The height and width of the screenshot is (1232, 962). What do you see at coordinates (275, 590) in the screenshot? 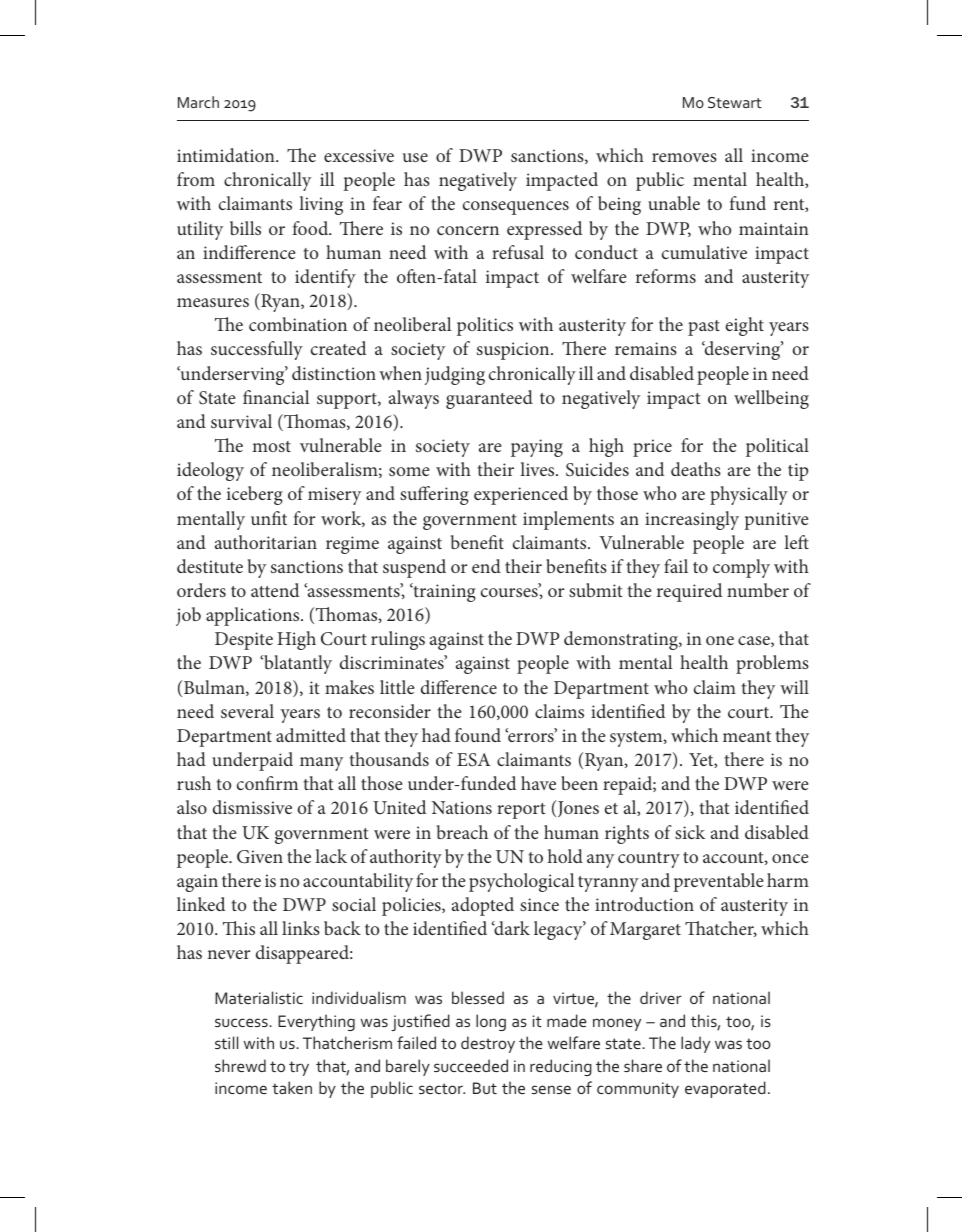
I see `attend` at bounding box center [275, 590].
